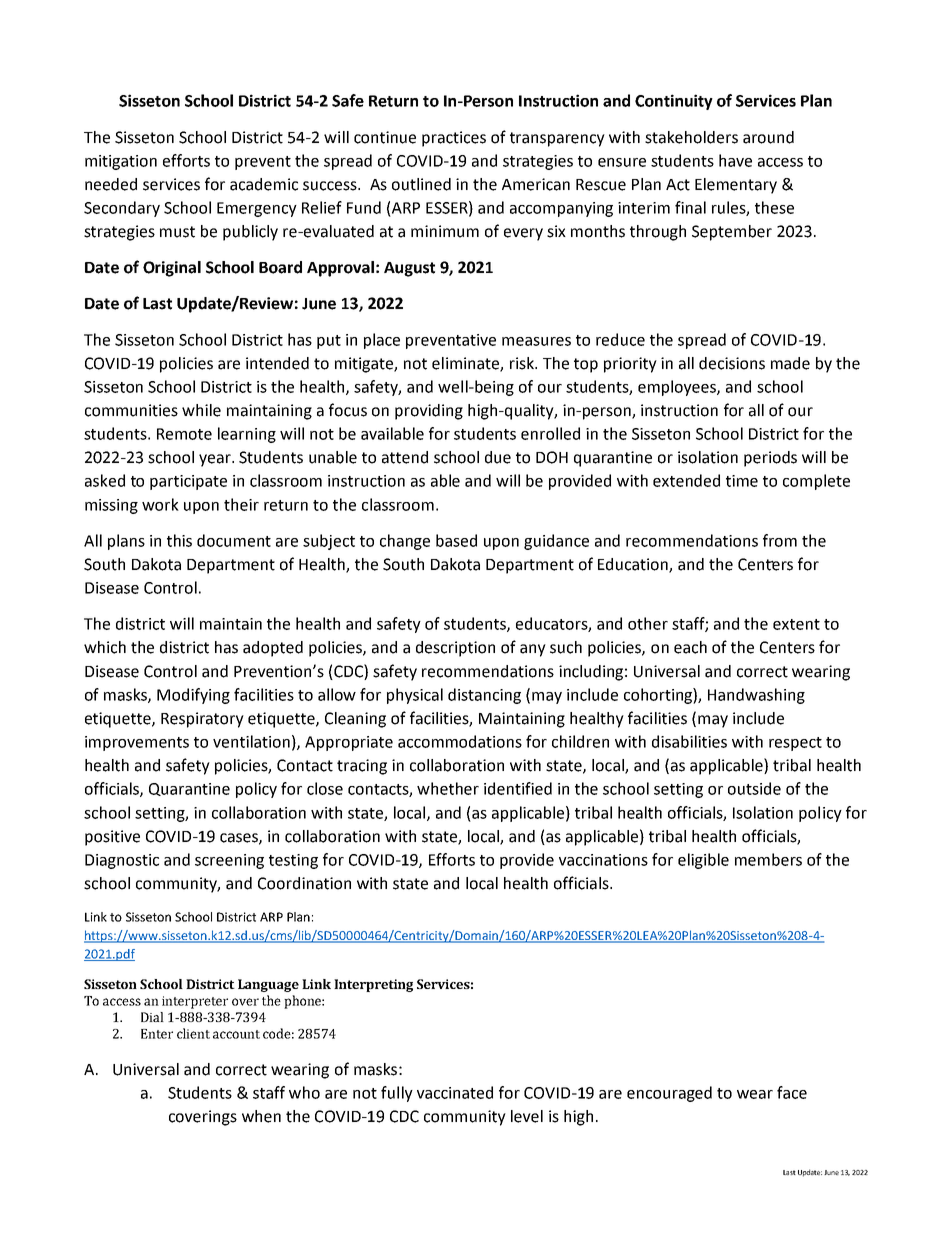 This screenshot has width=952, height=1233. I want to click on practices, so click(454, 139).
